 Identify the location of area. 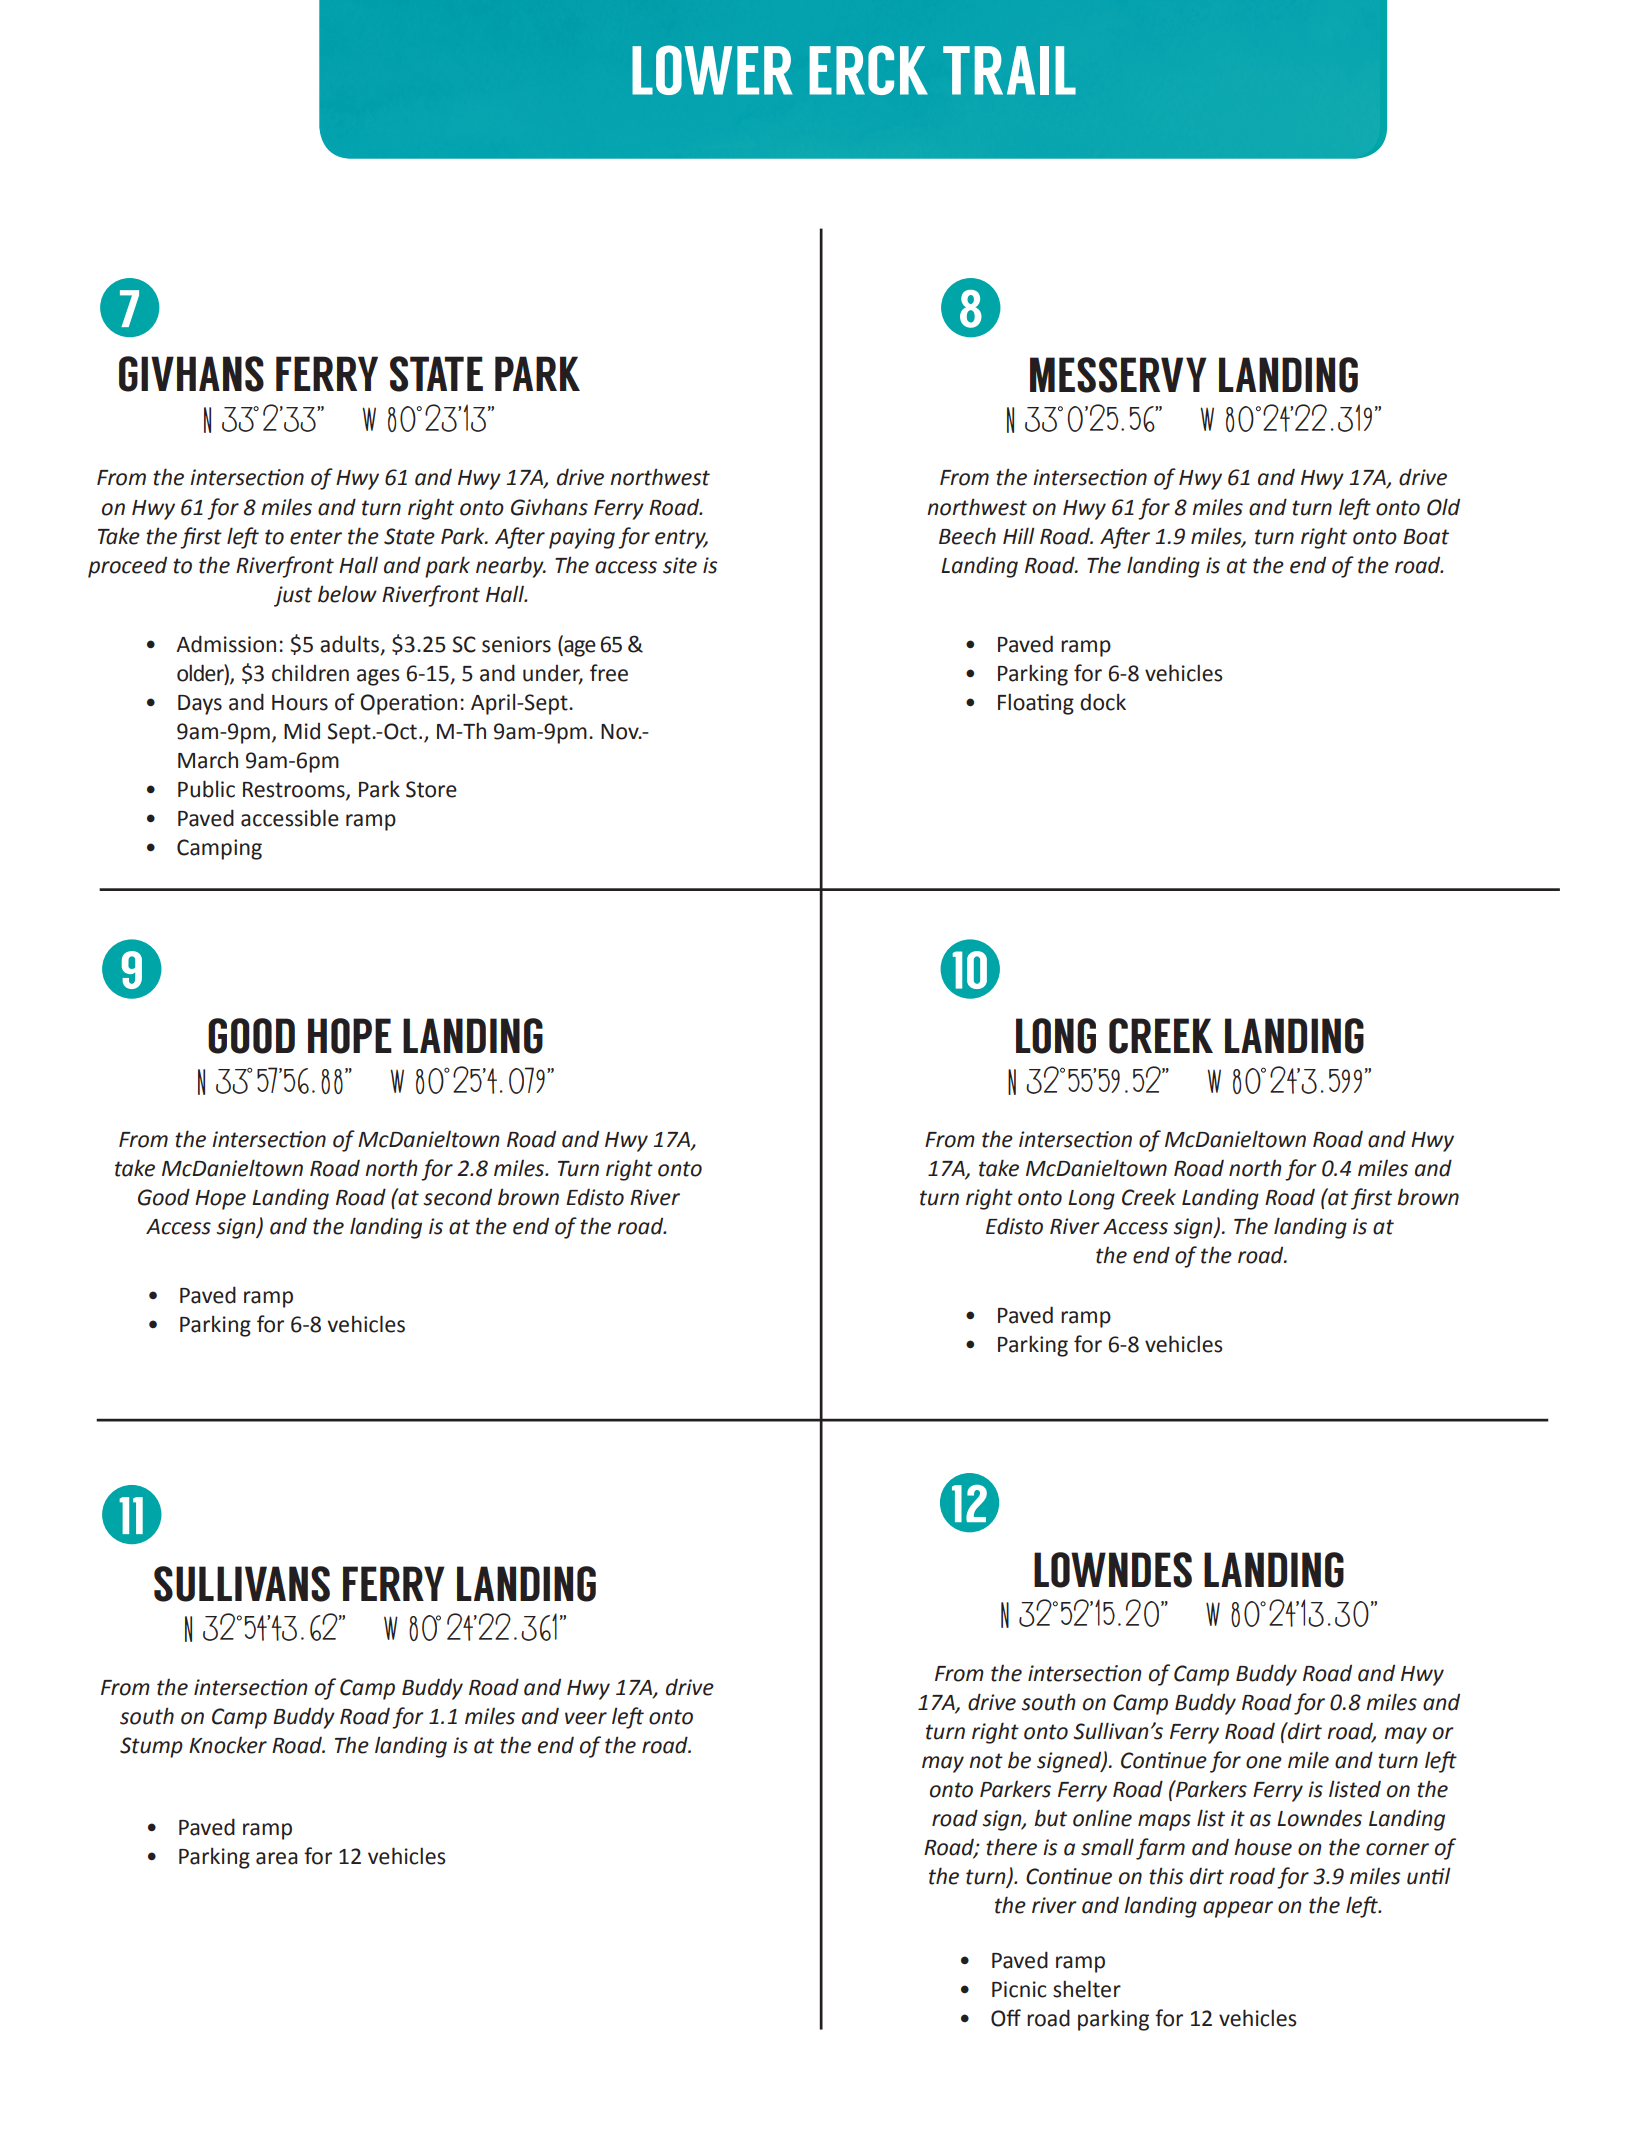
(277, 1858).
